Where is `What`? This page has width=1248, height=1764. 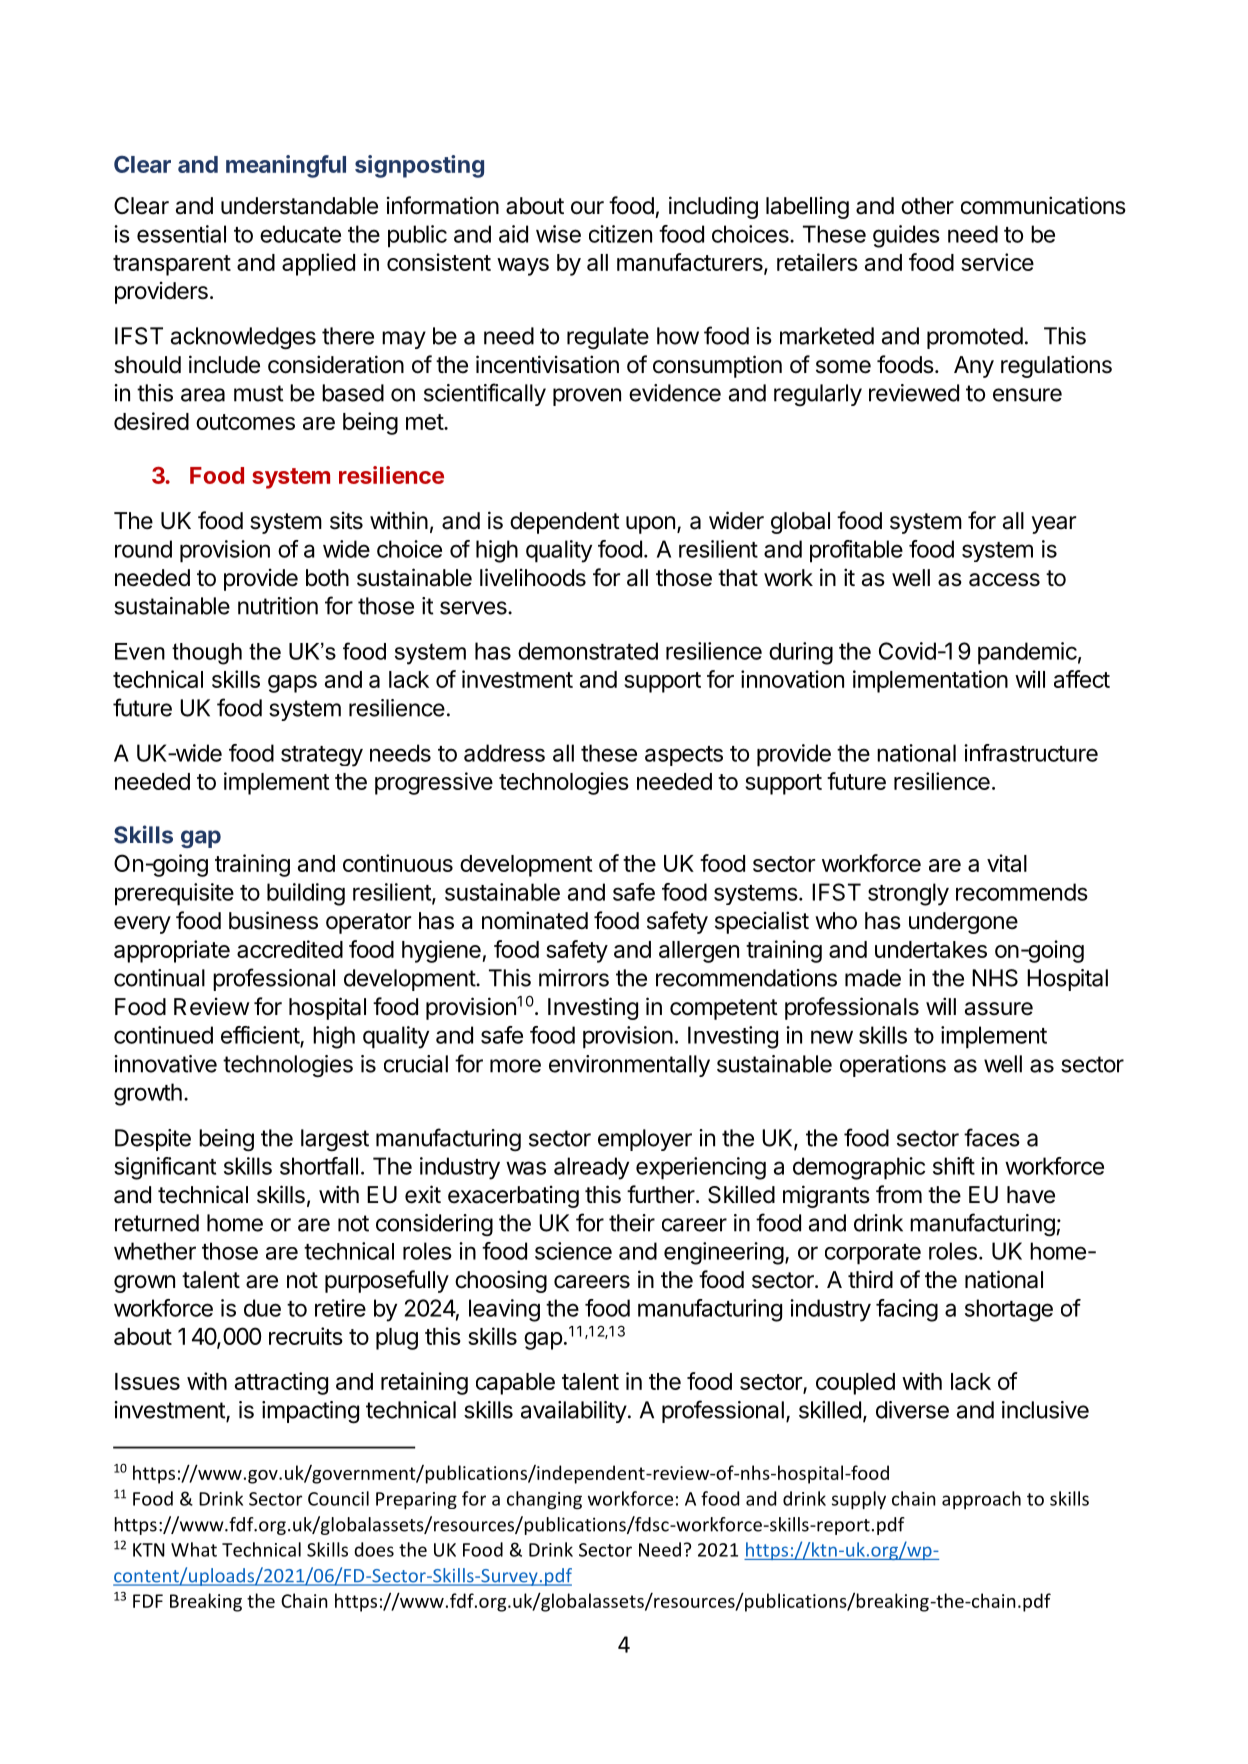 What is located at coordinates (194, 1549).
